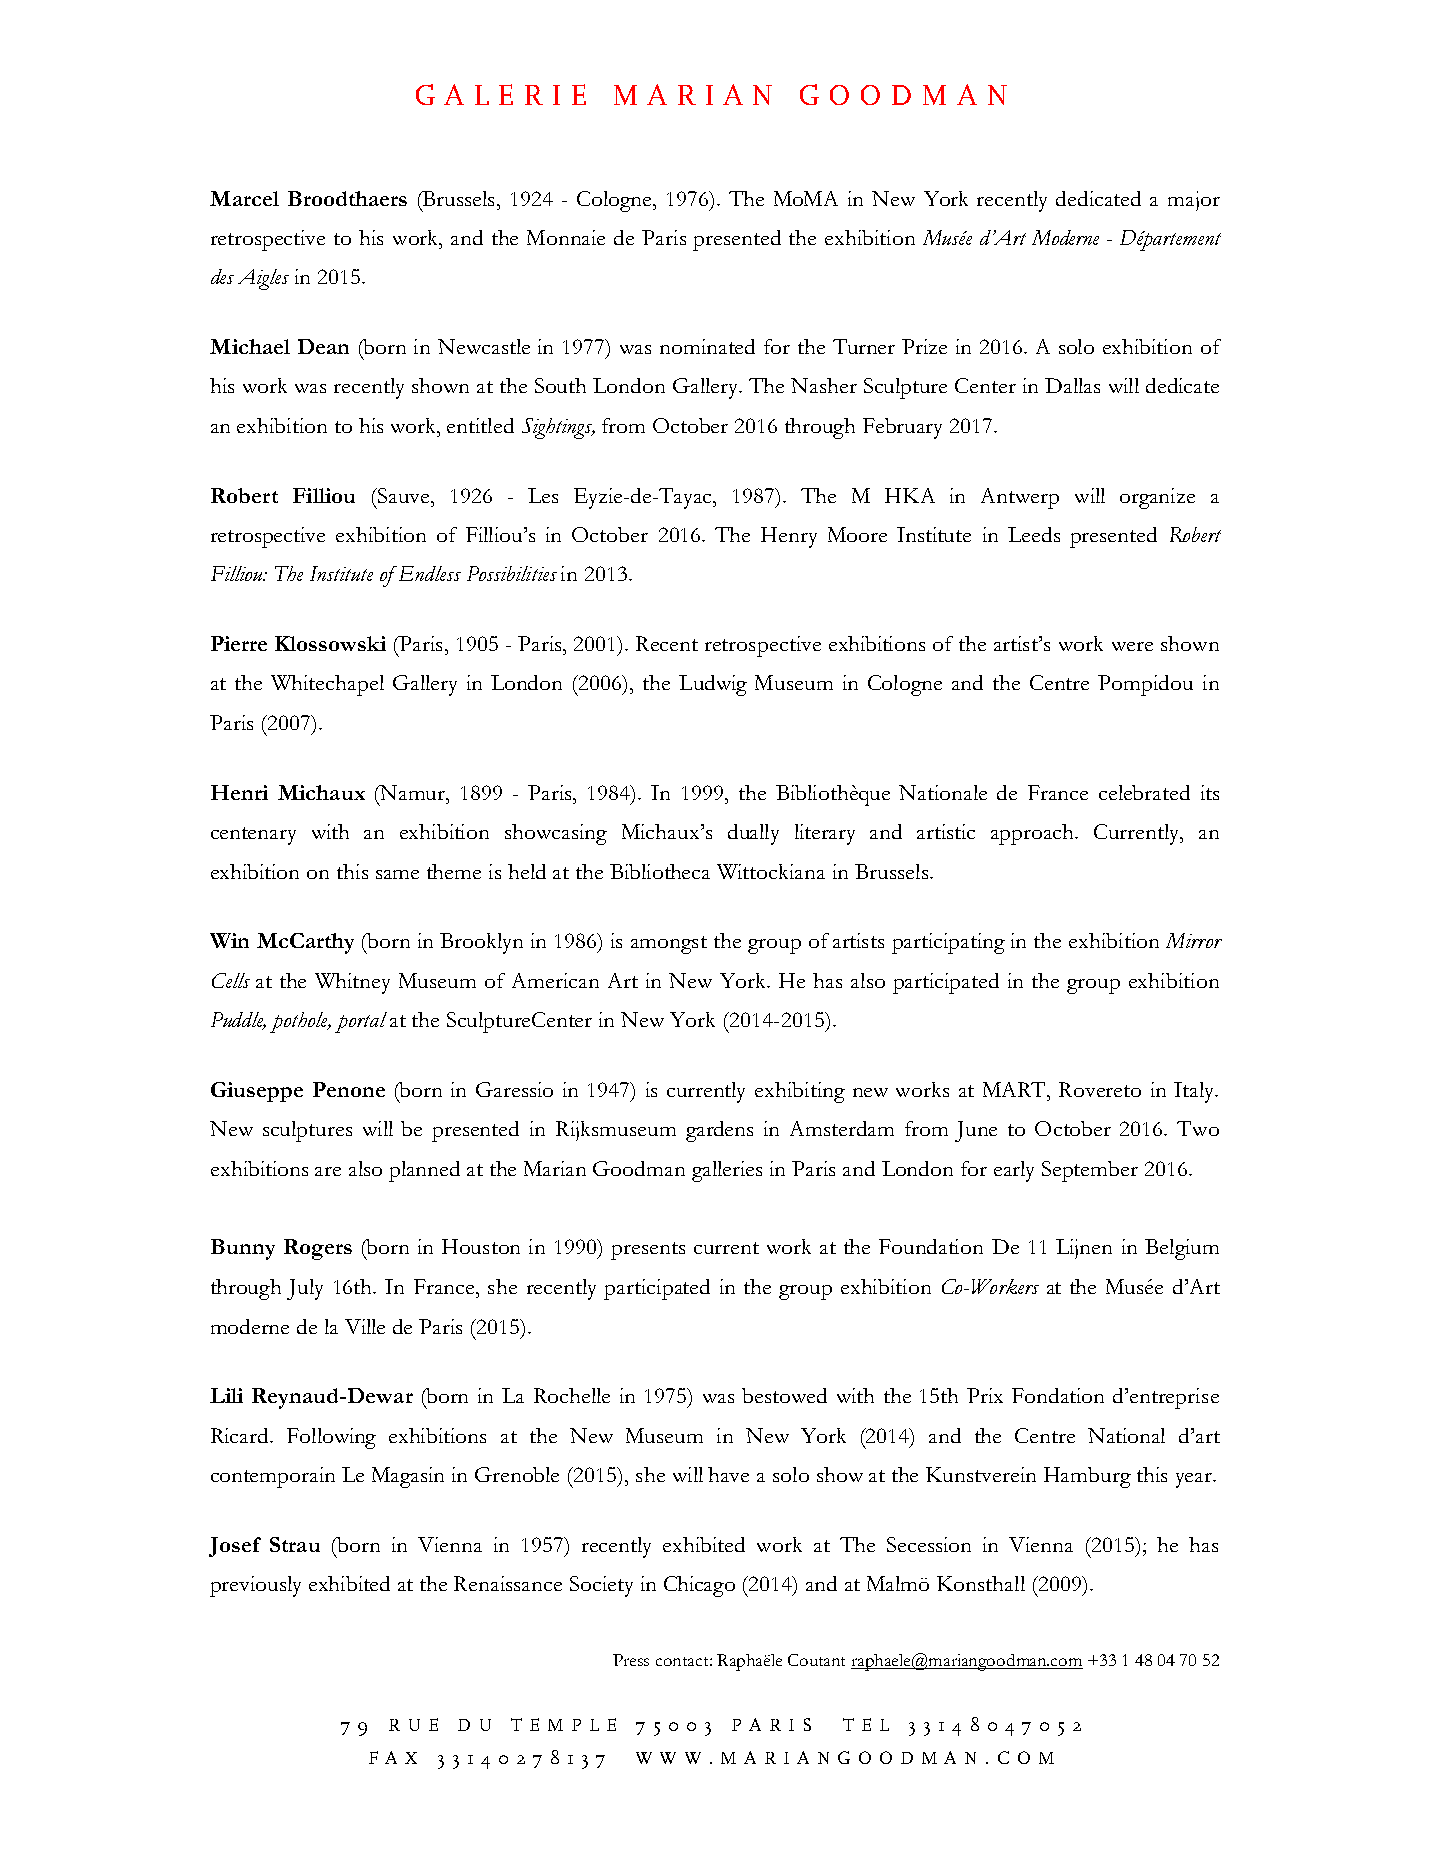  I want to click on major, so click(1194, 201).
